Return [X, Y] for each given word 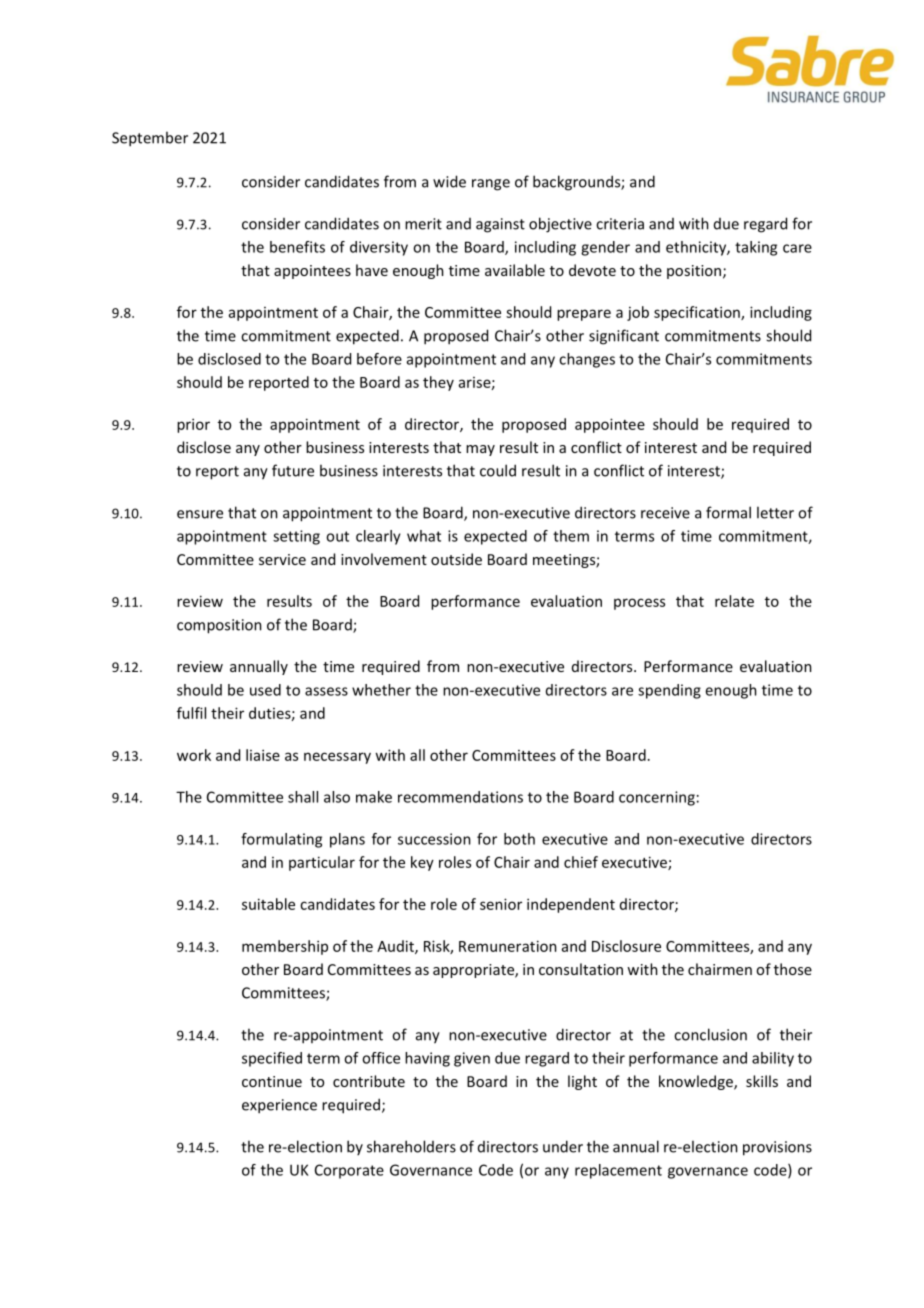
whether [381, 690]
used [265, 690]
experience [279, 1106]
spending [669, 691]
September [150, 139]
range [491, 185]
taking [756, 248]
